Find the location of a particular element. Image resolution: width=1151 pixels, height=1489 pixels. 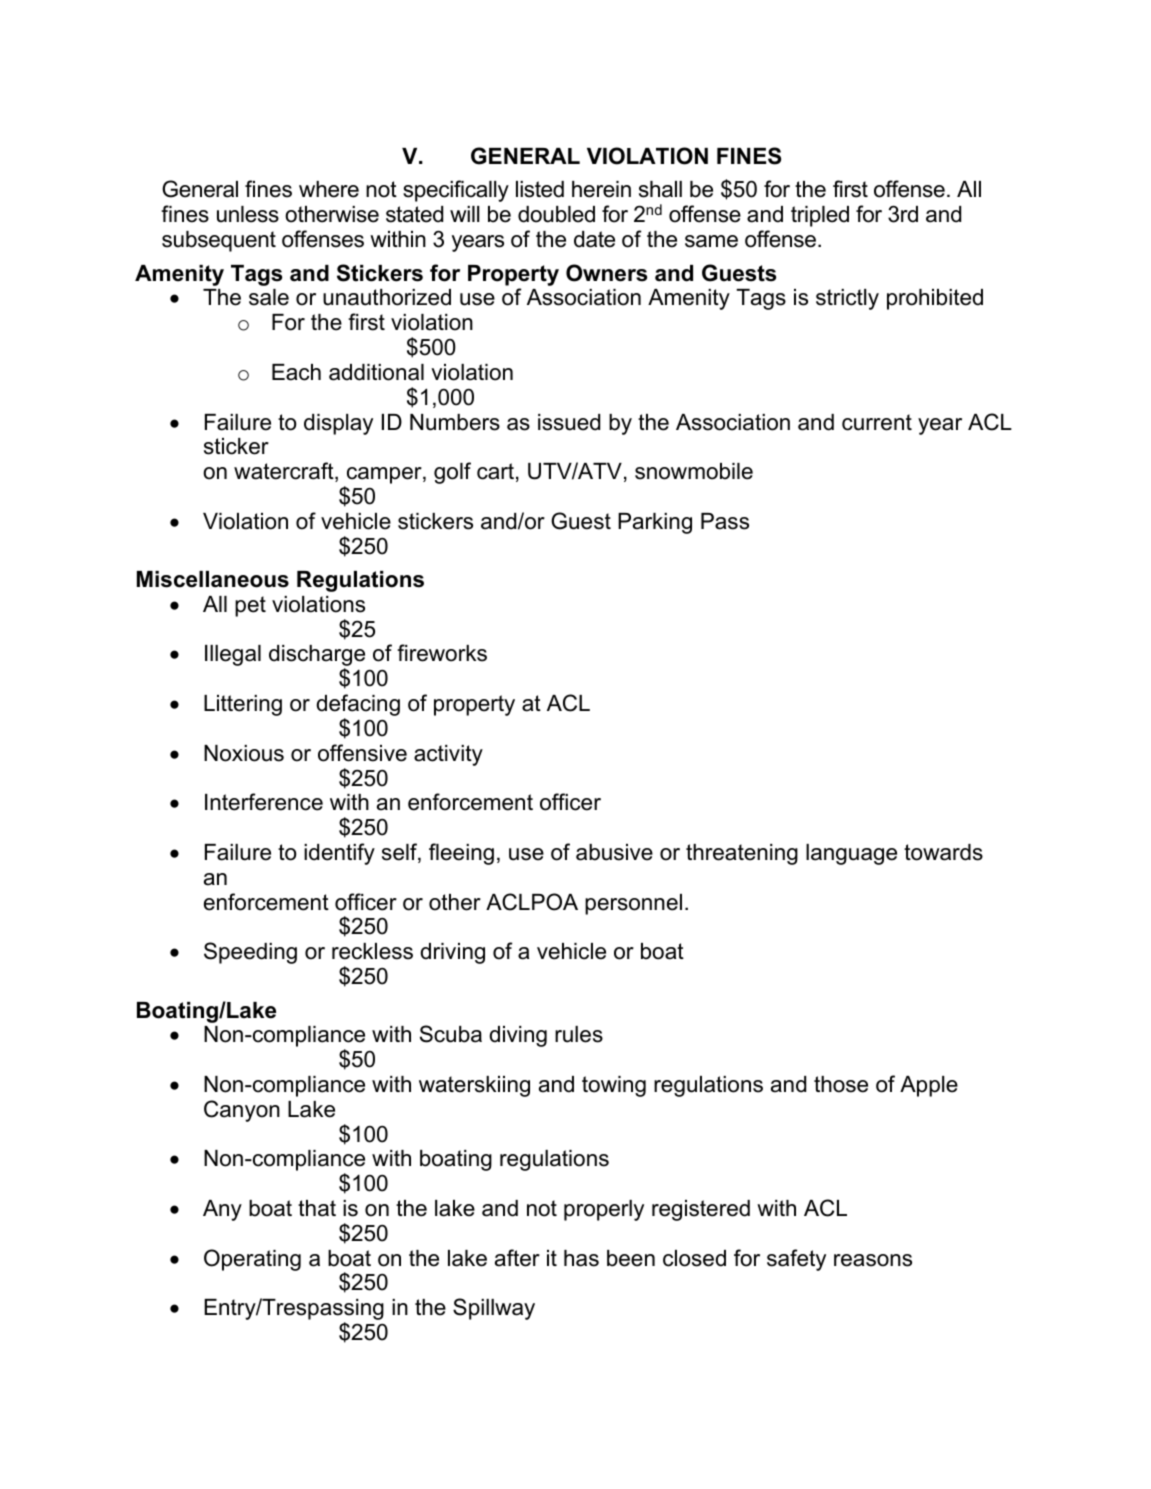

where is located at coordinates (329, 189).
